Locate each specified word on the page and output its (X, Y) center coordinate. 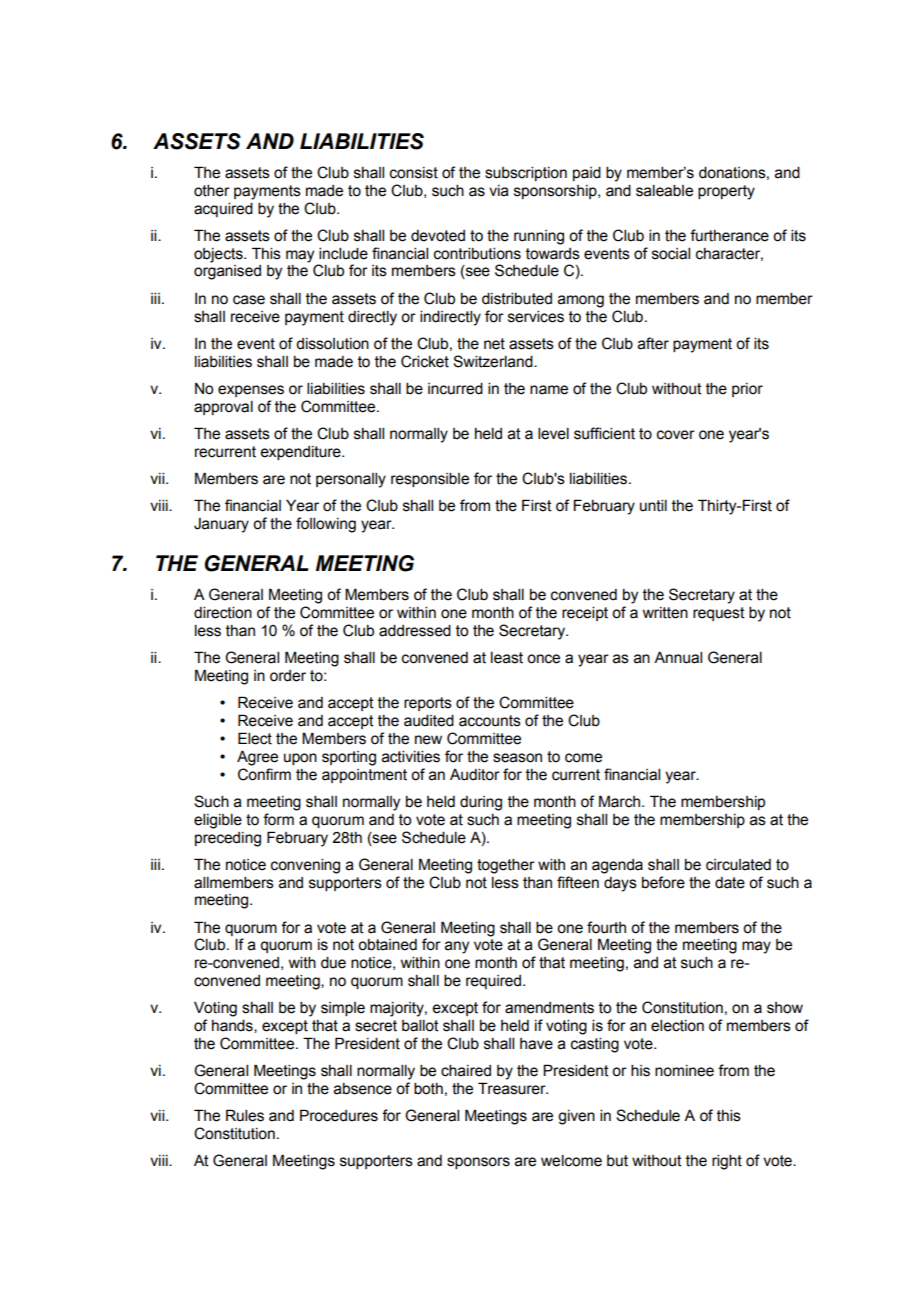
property (726, 192)
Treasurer (513, 1088)
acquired (223, 210)
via (499, 191)
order (288, 676)
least (507, 658)
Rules (245, 1115)
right (727, 1162)
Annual (678, 658)
